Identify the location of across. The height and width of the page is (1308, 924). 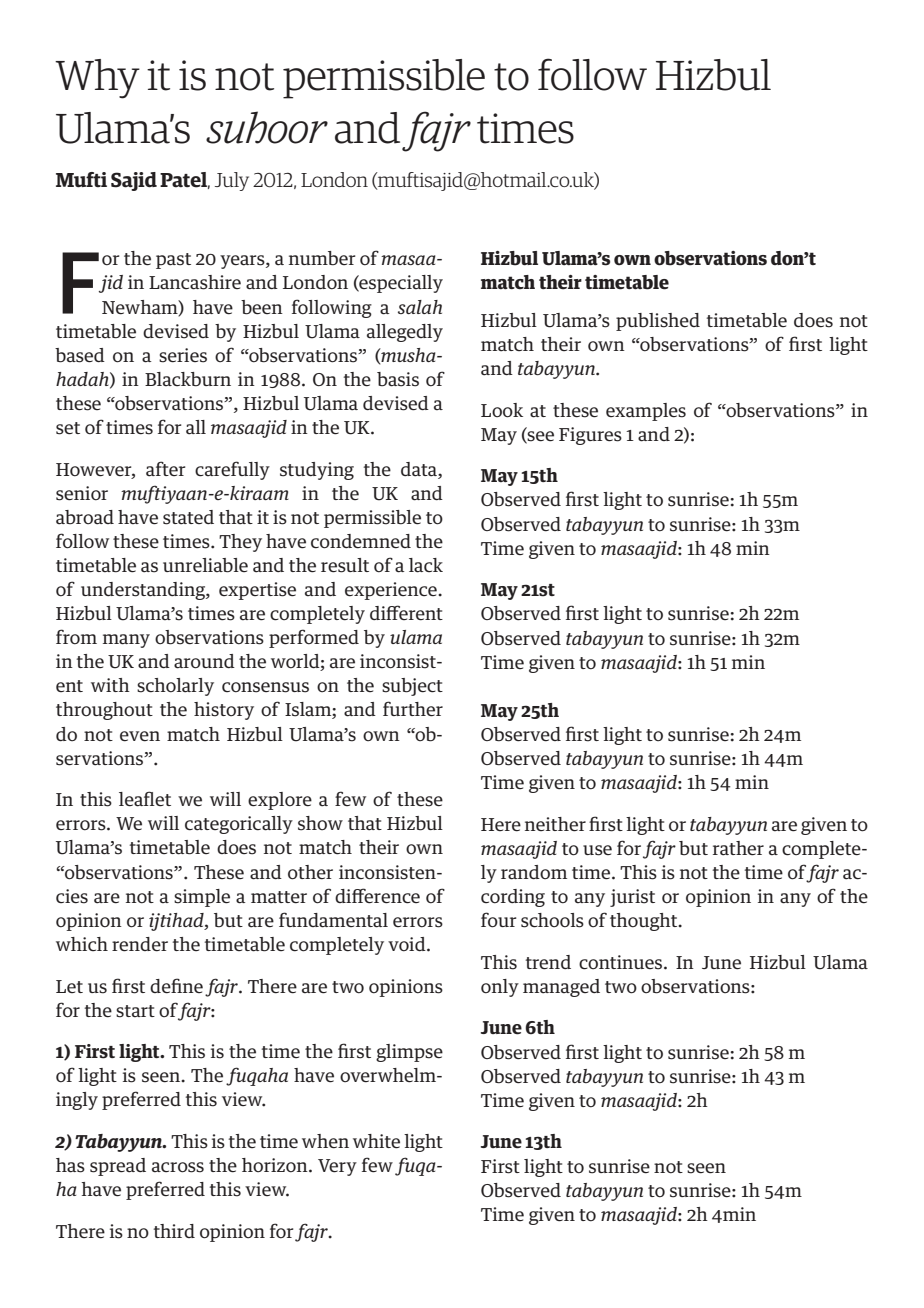
(178, 1167).
